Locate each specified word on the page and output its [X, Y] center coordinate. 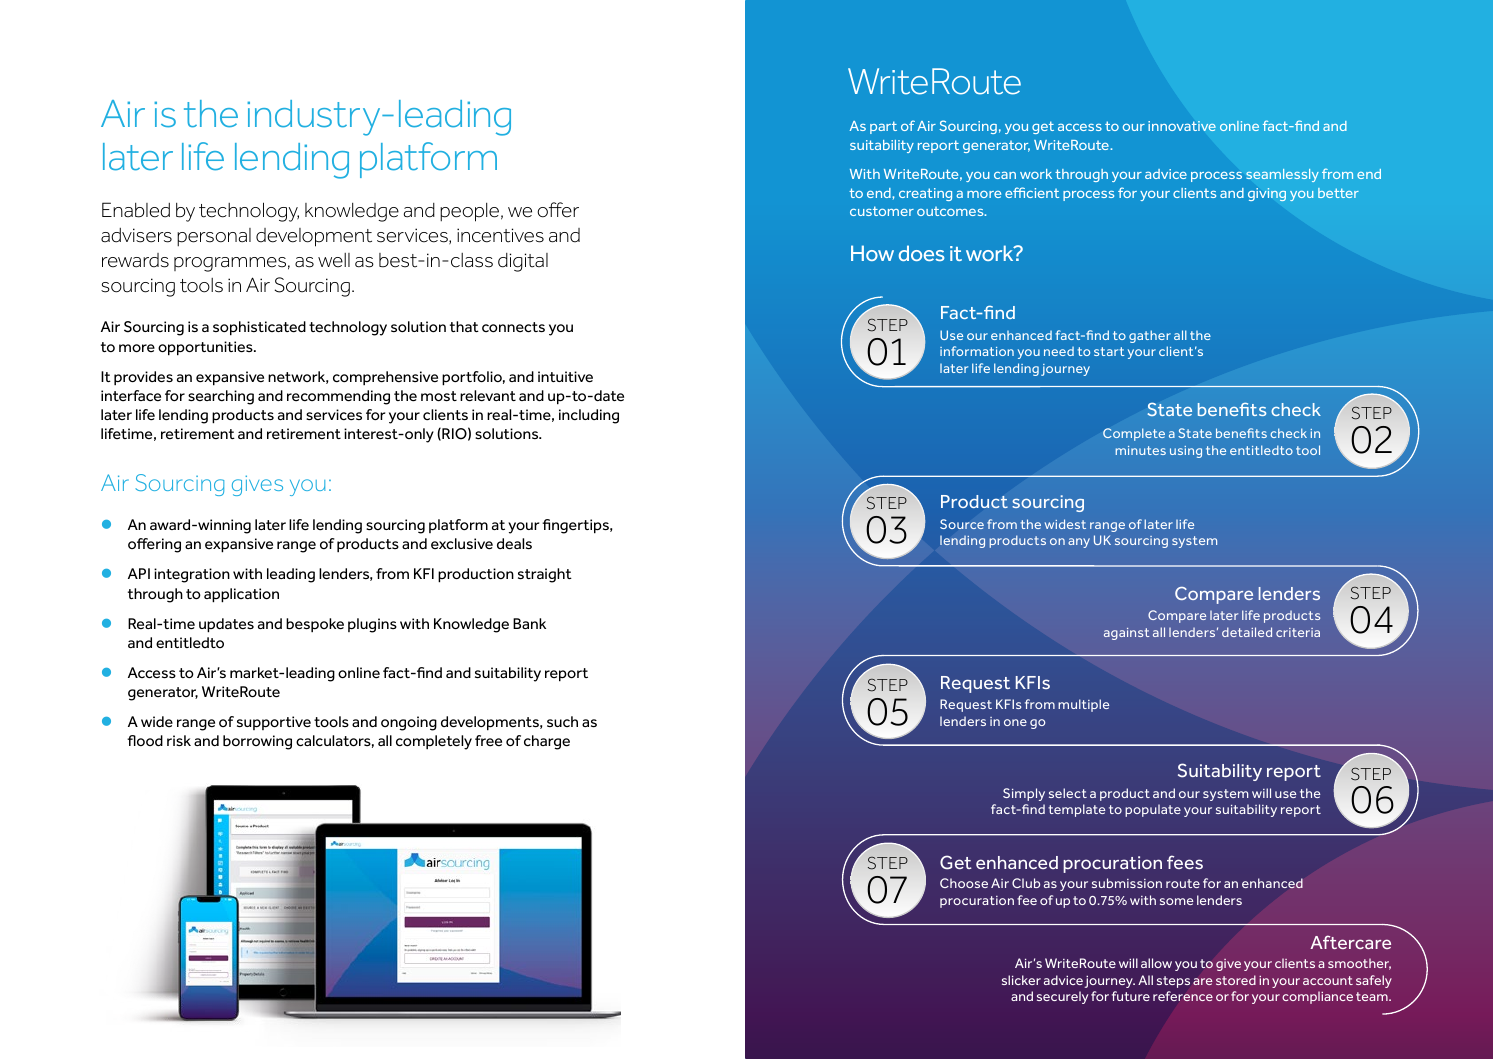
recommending [338, 397]
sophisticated [259, 328]
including [589, 416]
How [872, 253]
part [883, 127]
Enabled [136, 210]
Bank [529, 623]
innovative [1182, 126]
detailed [1247, 632]
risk [179, 740]
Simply [1024, 794]
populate [1153, 810]
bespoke [315, 625]
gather [1150, 336]
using [1186, 452]
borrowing [257, 742]
